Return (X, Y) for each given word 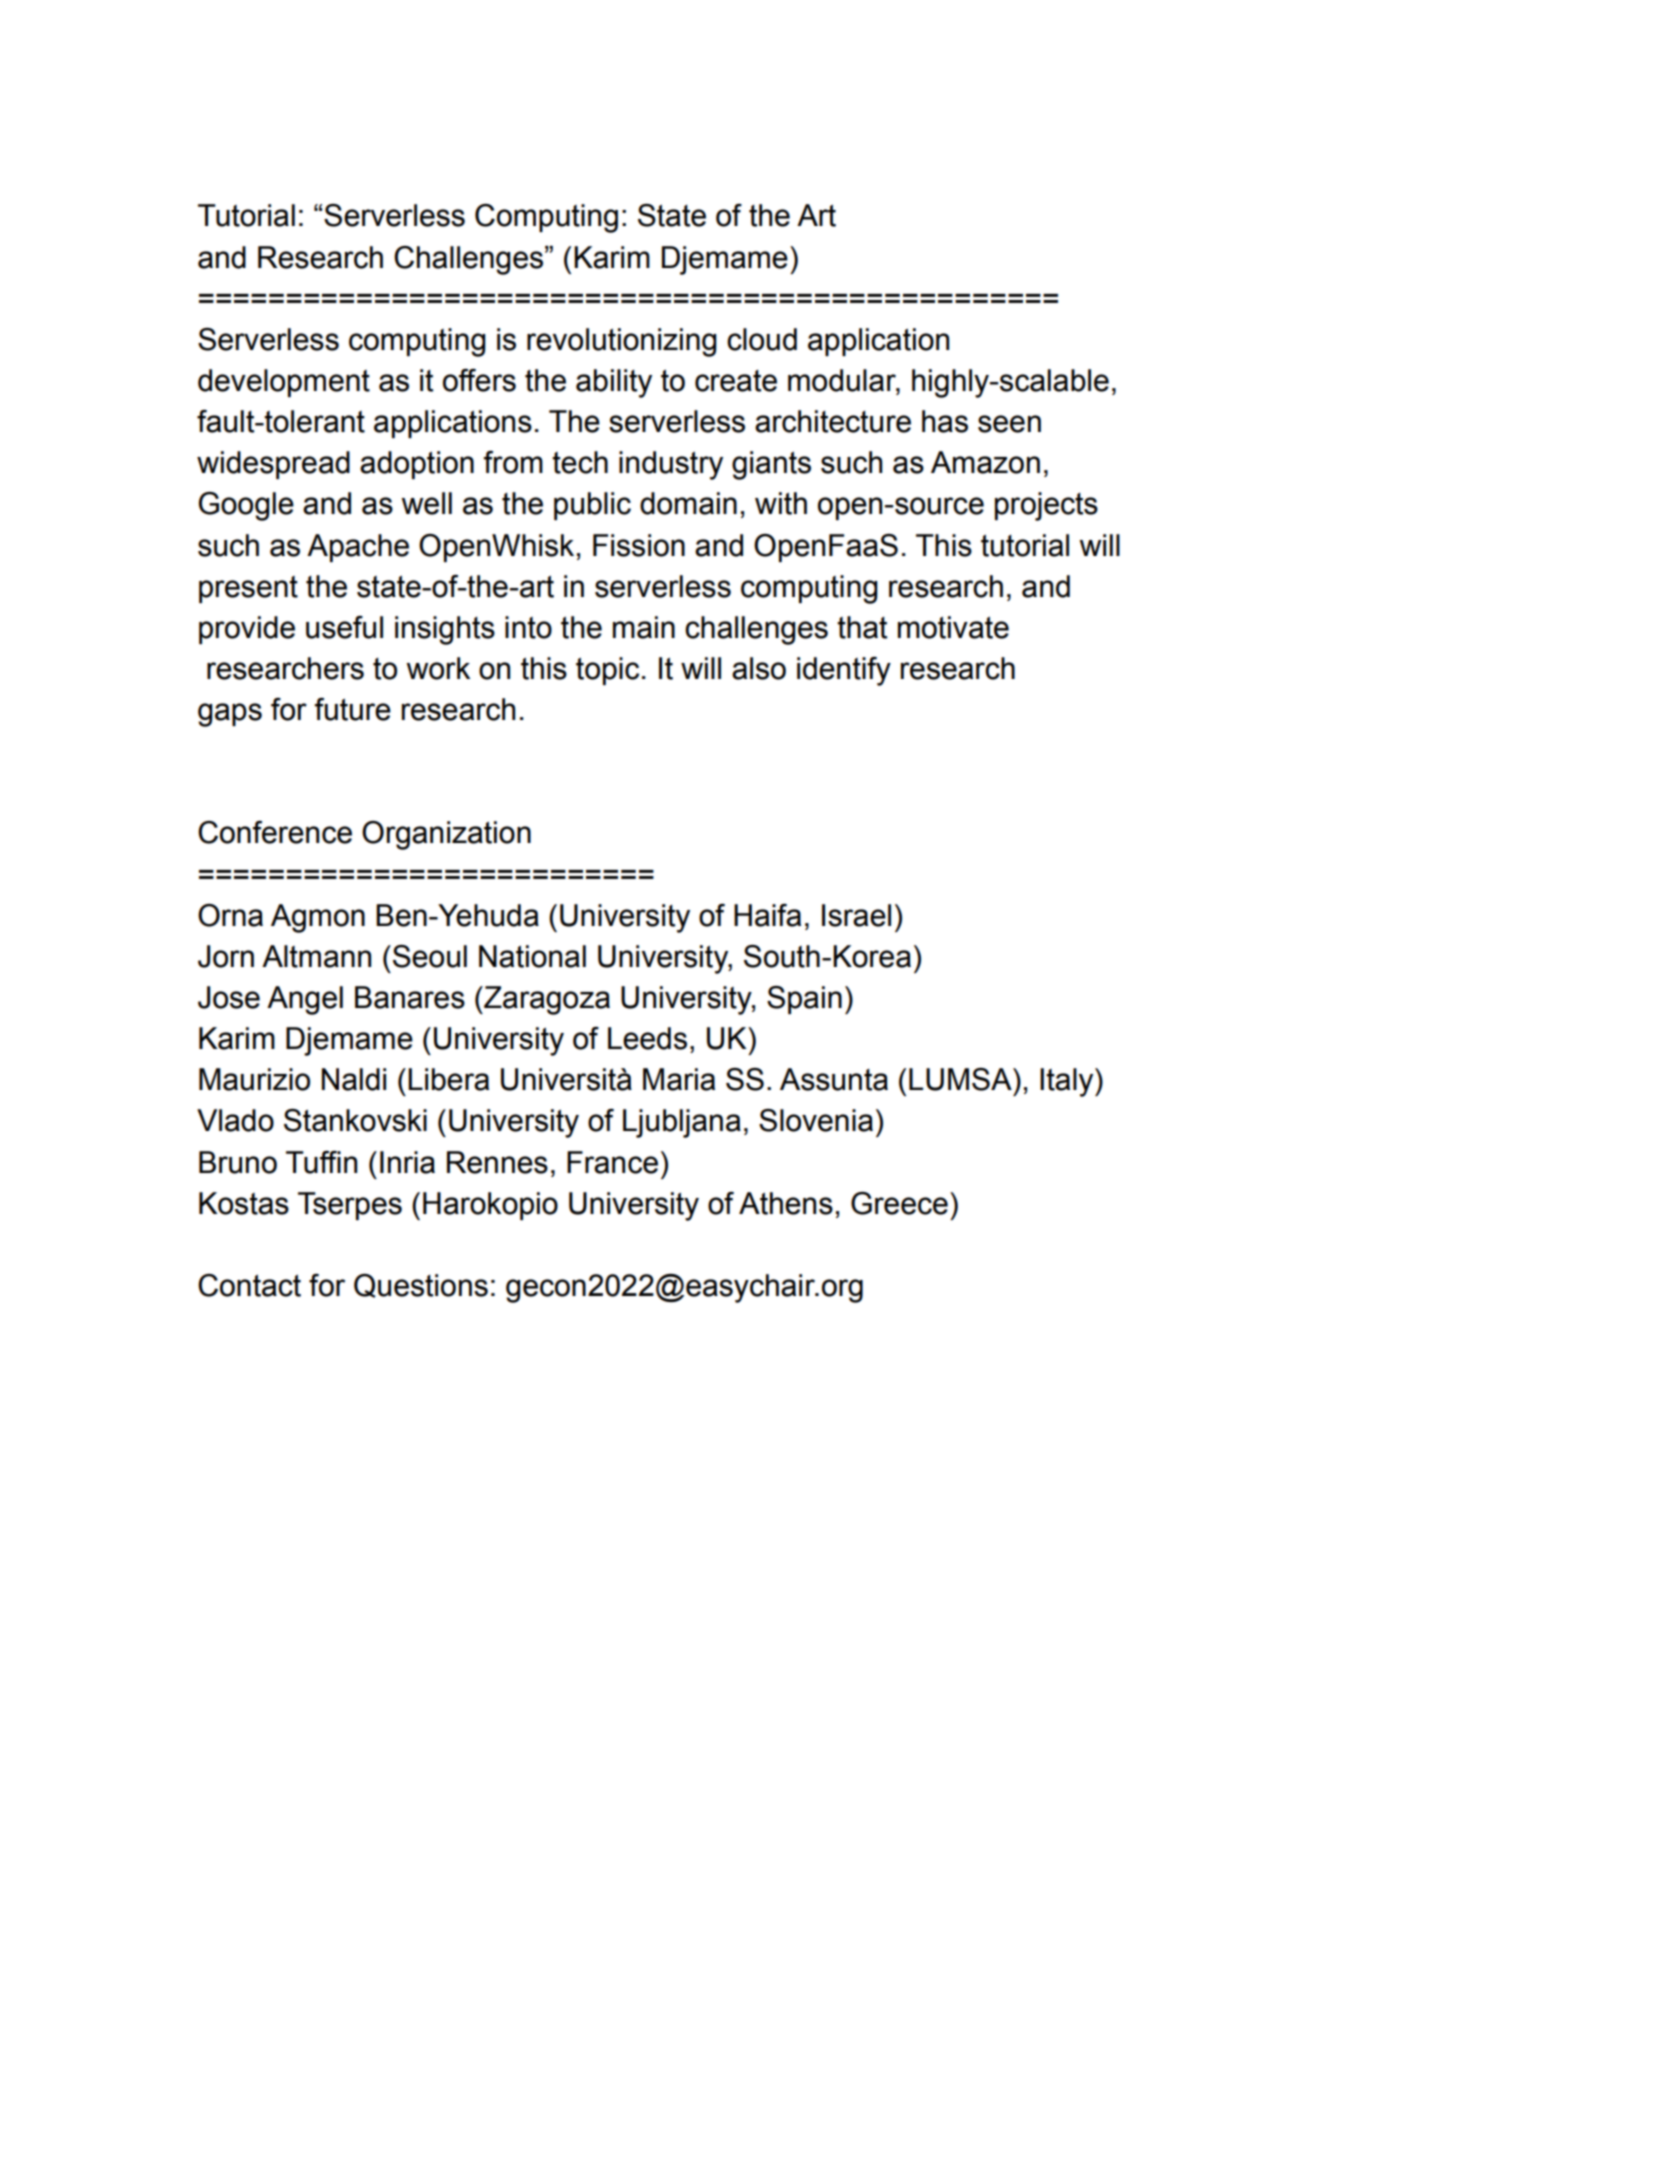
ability (614, 383)
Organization (446, 835)
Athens (786, 1203)
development (284, 383)
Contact (249, 1285)
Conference (275, 832)
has (945, 421)
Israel (856, 915)
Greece (899, 1203)
